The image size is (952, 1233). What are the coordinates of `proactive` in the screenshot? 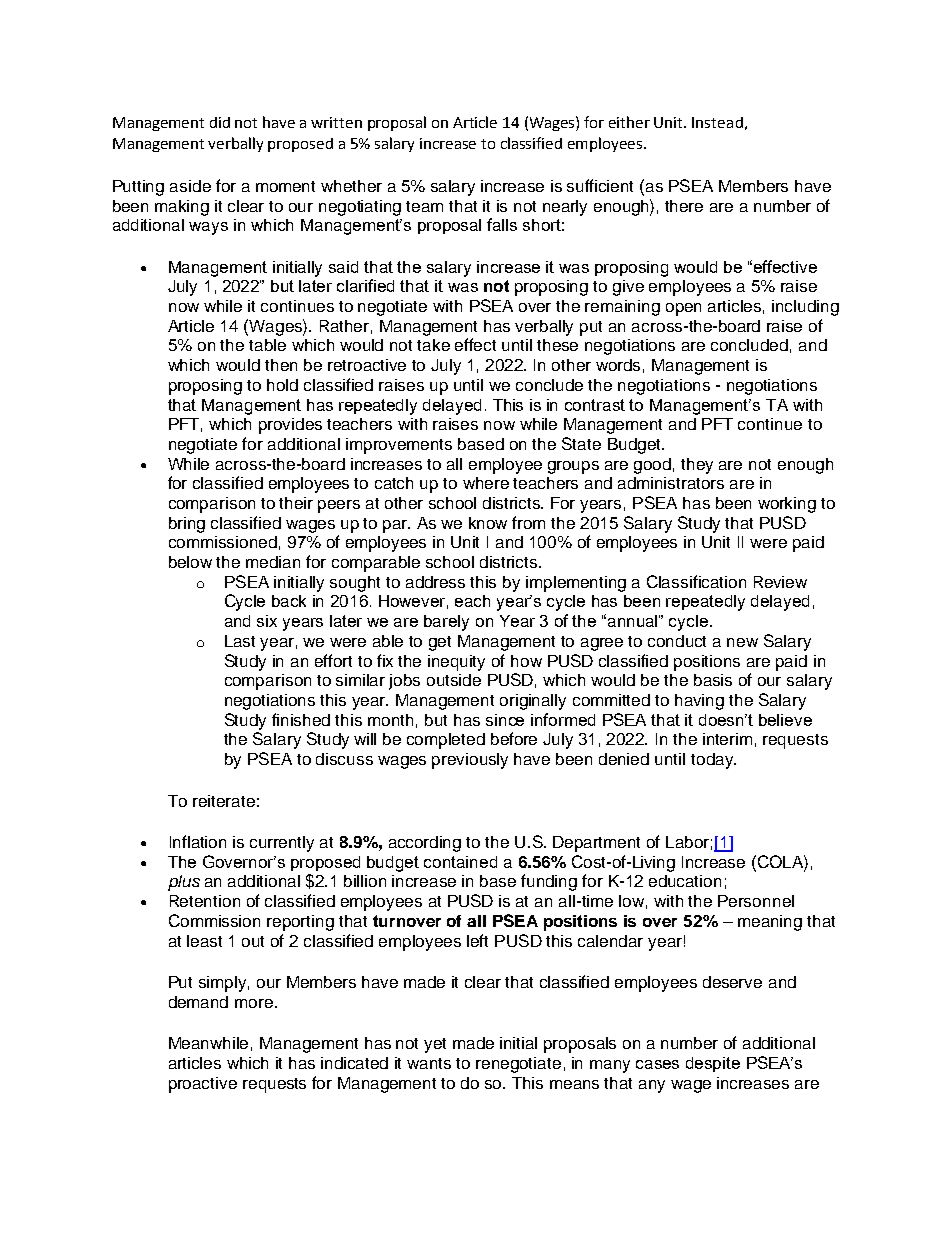 It's located at (203, 1085).
